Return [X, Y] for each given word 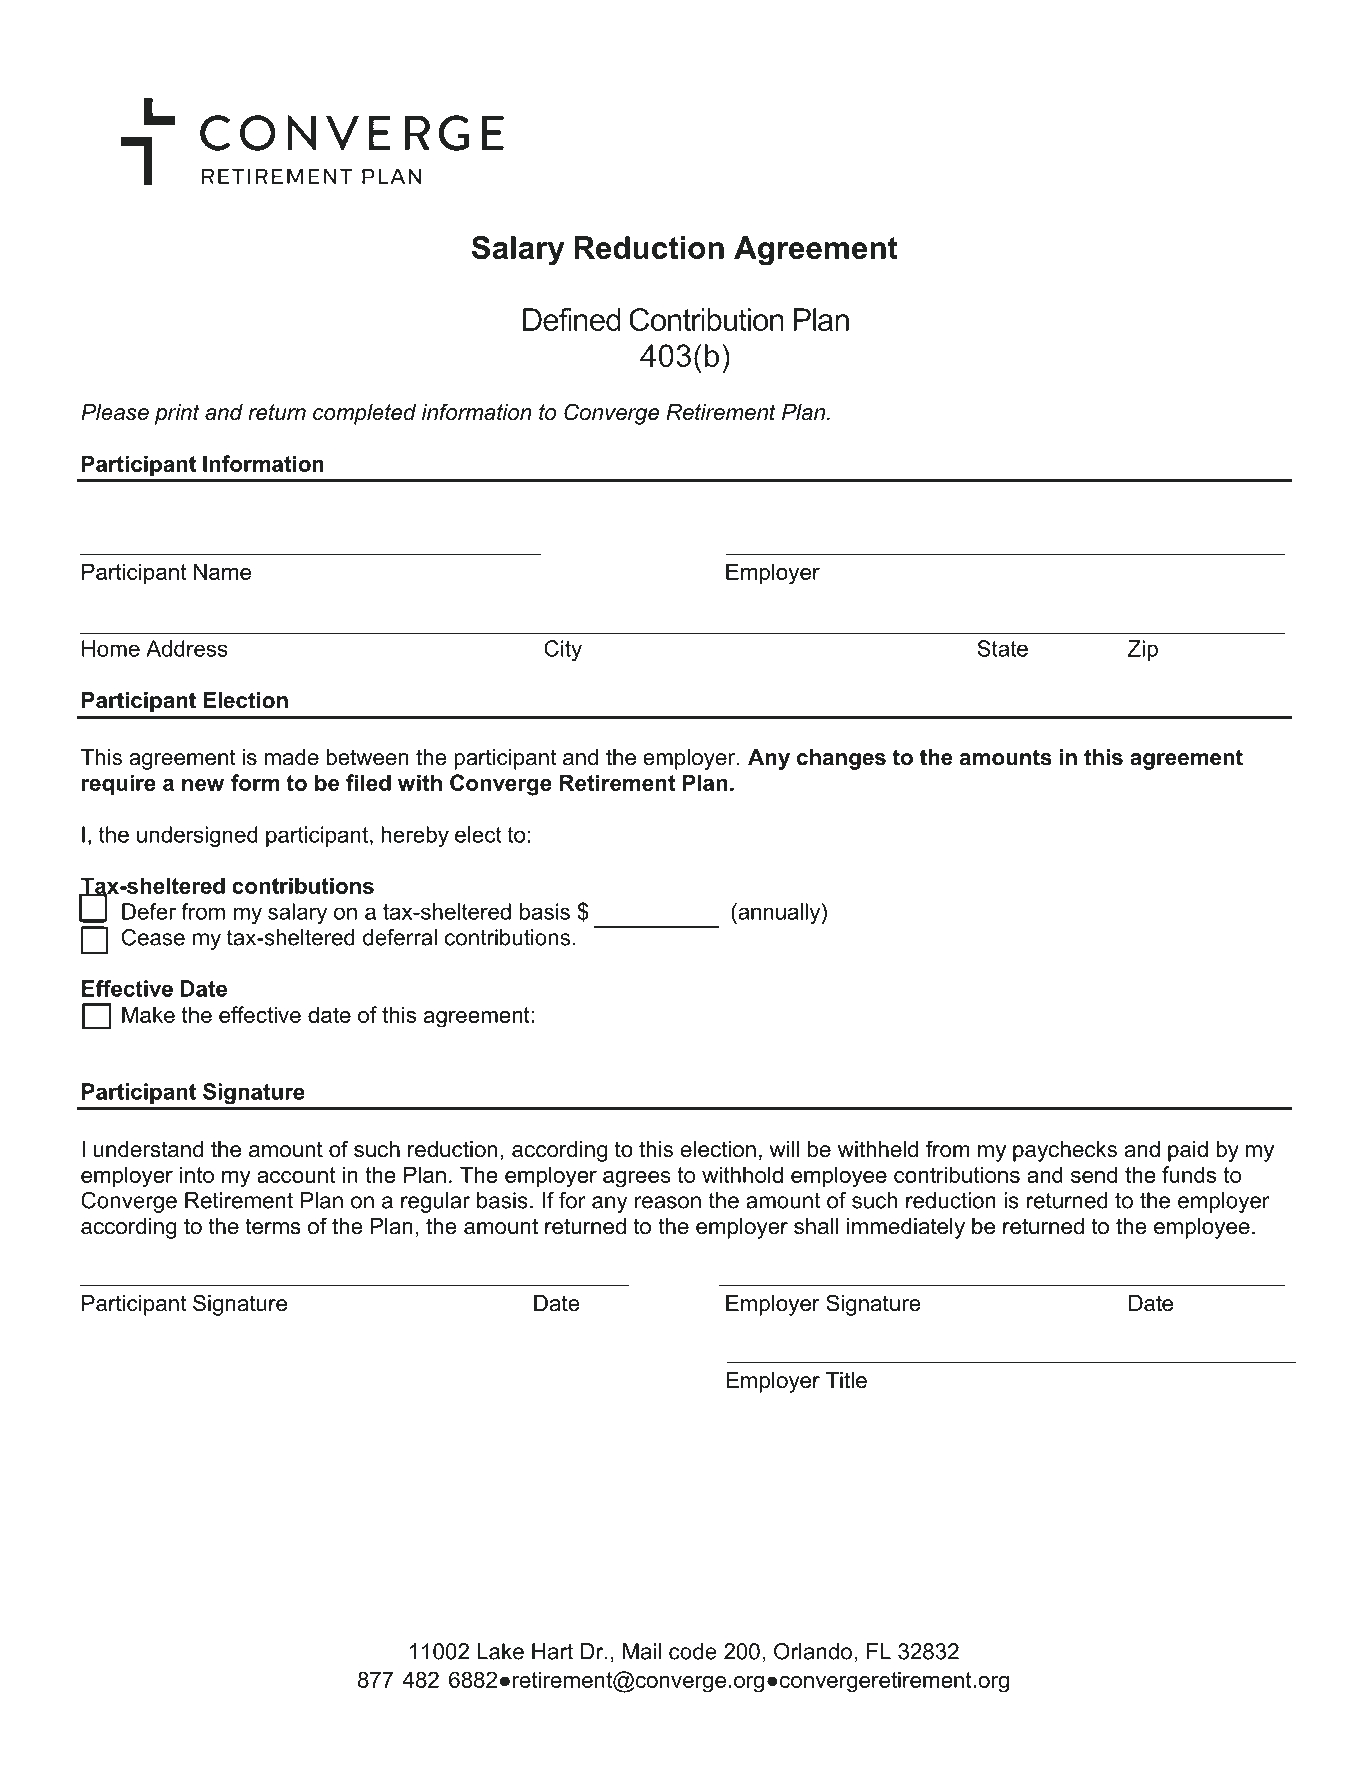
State [1002, 648]
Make [148, 1014]
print [177, 414]
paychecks [1065, 1151]
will [784, 1149]
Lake [500, 1651]
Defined [572, 319]
